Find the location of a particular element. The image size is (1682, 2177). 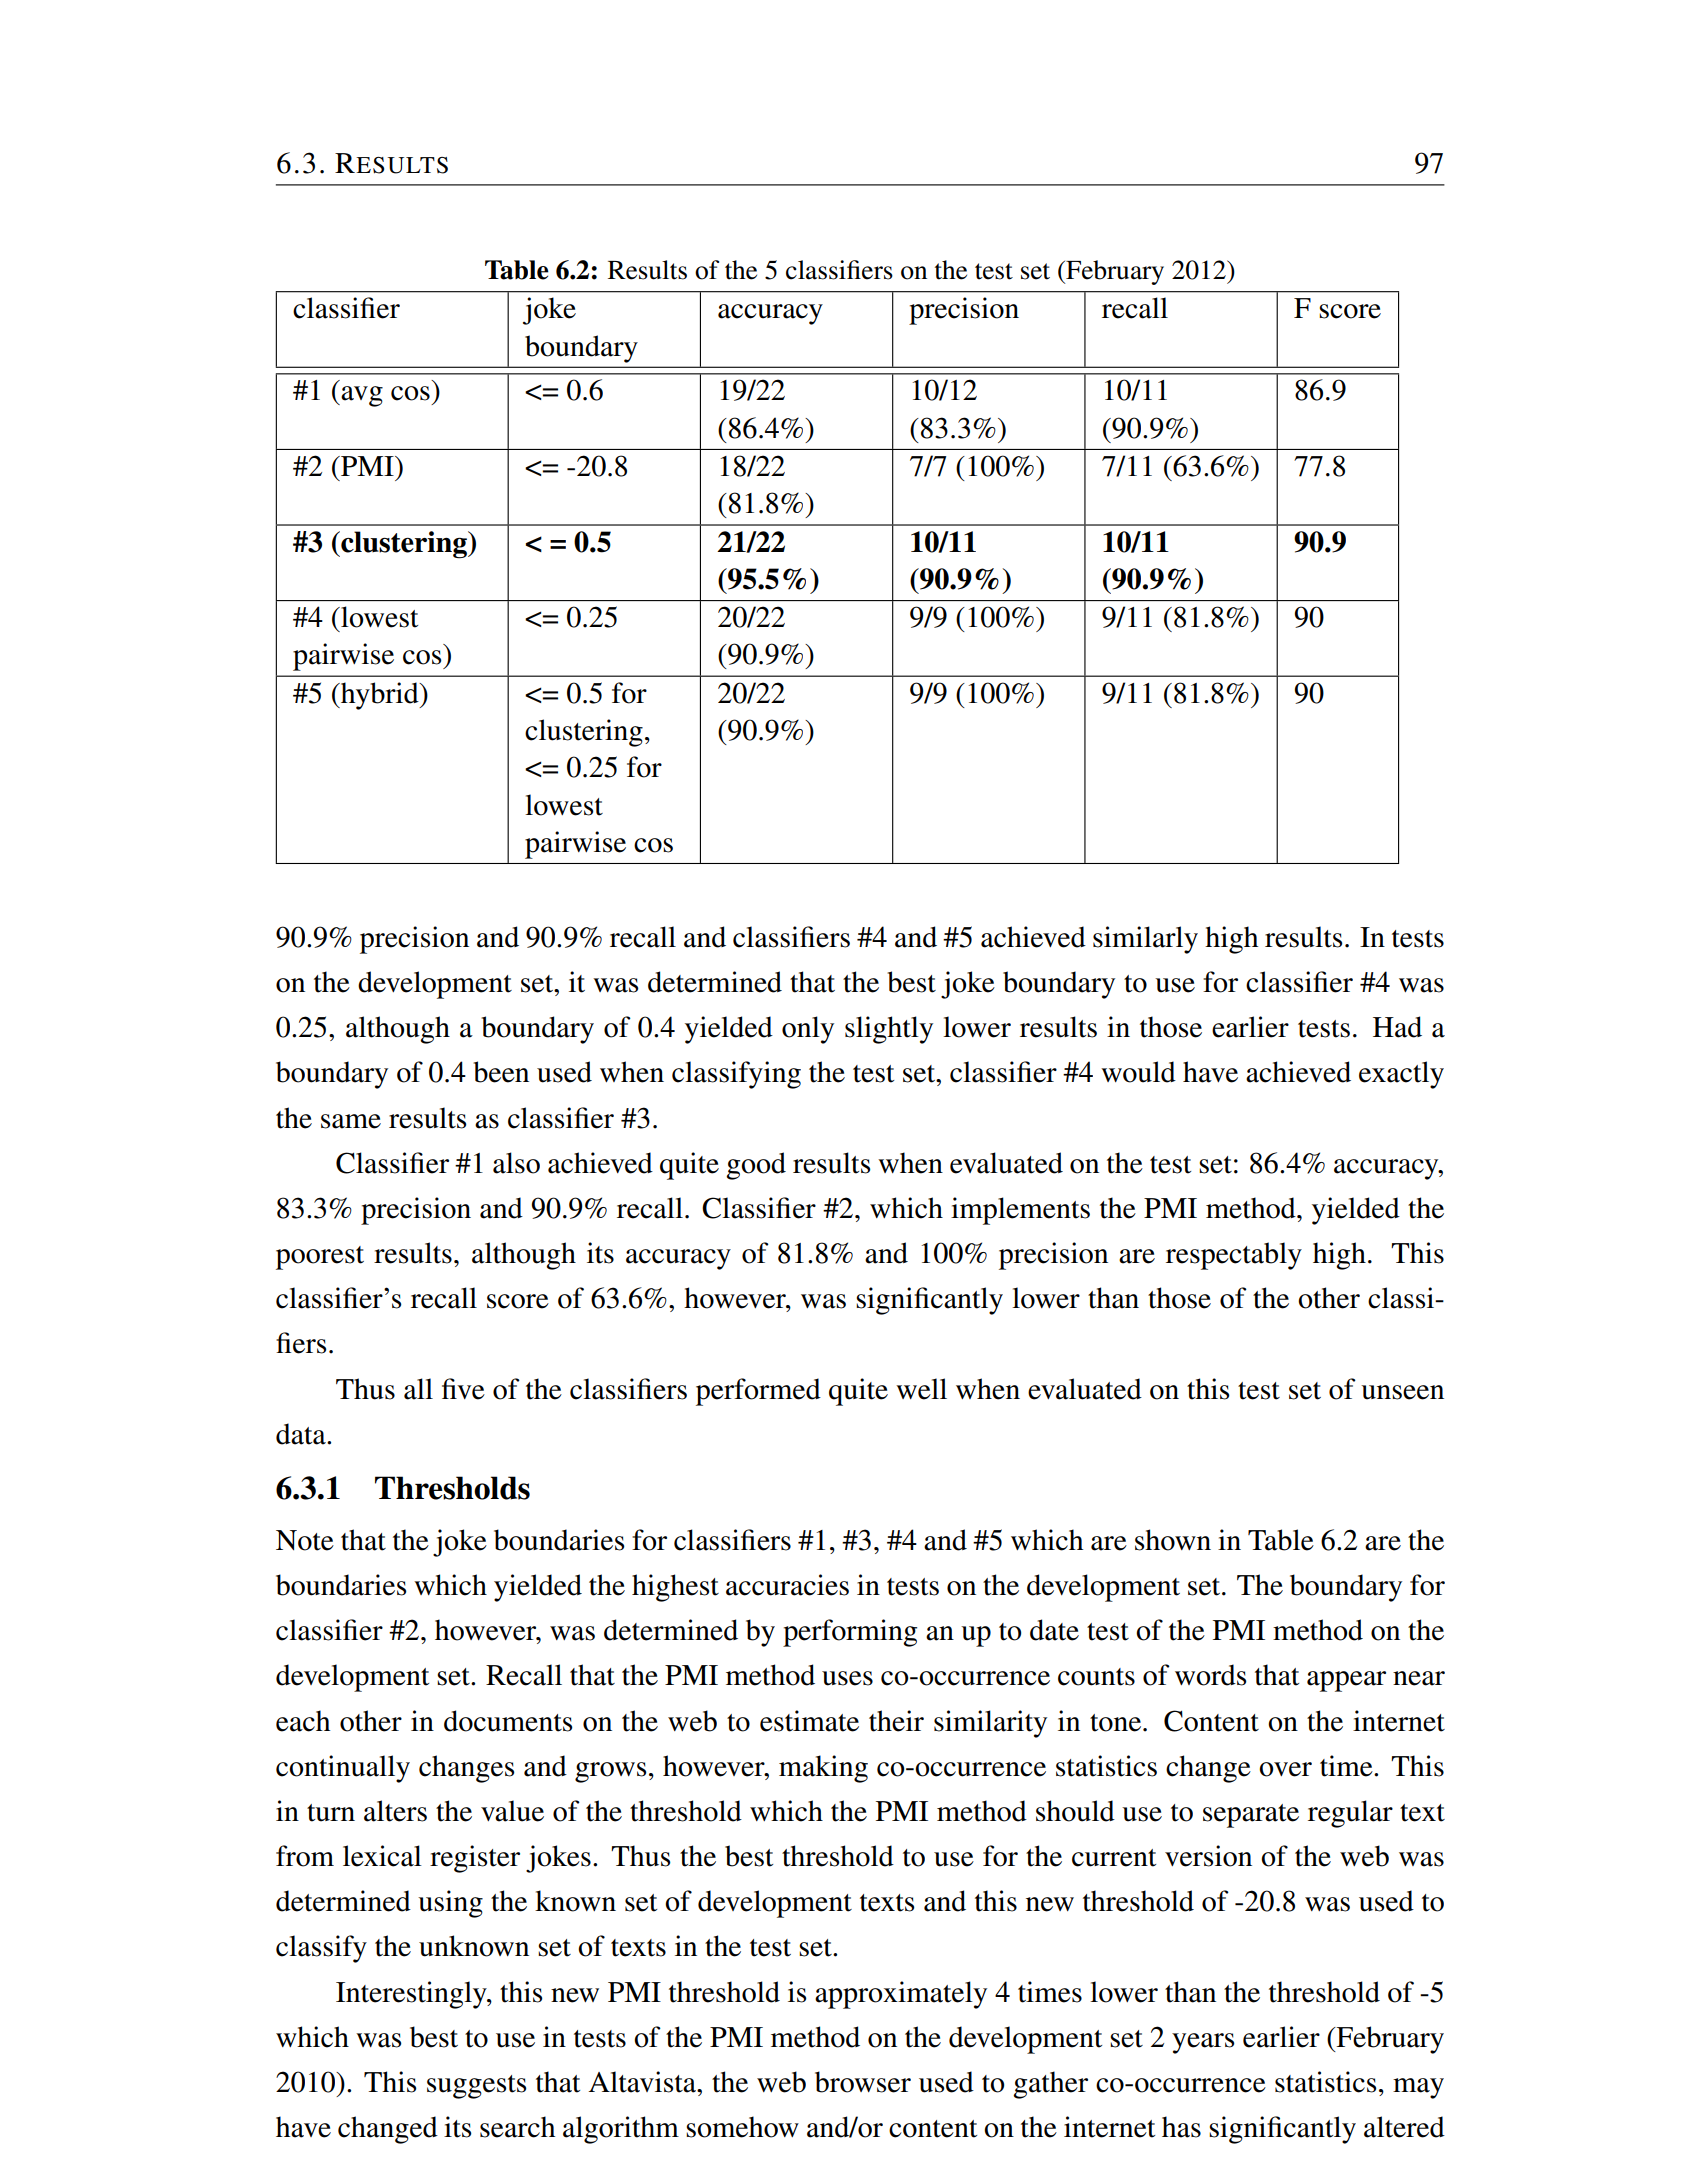

documents is located at coordinates (508, 1721).
